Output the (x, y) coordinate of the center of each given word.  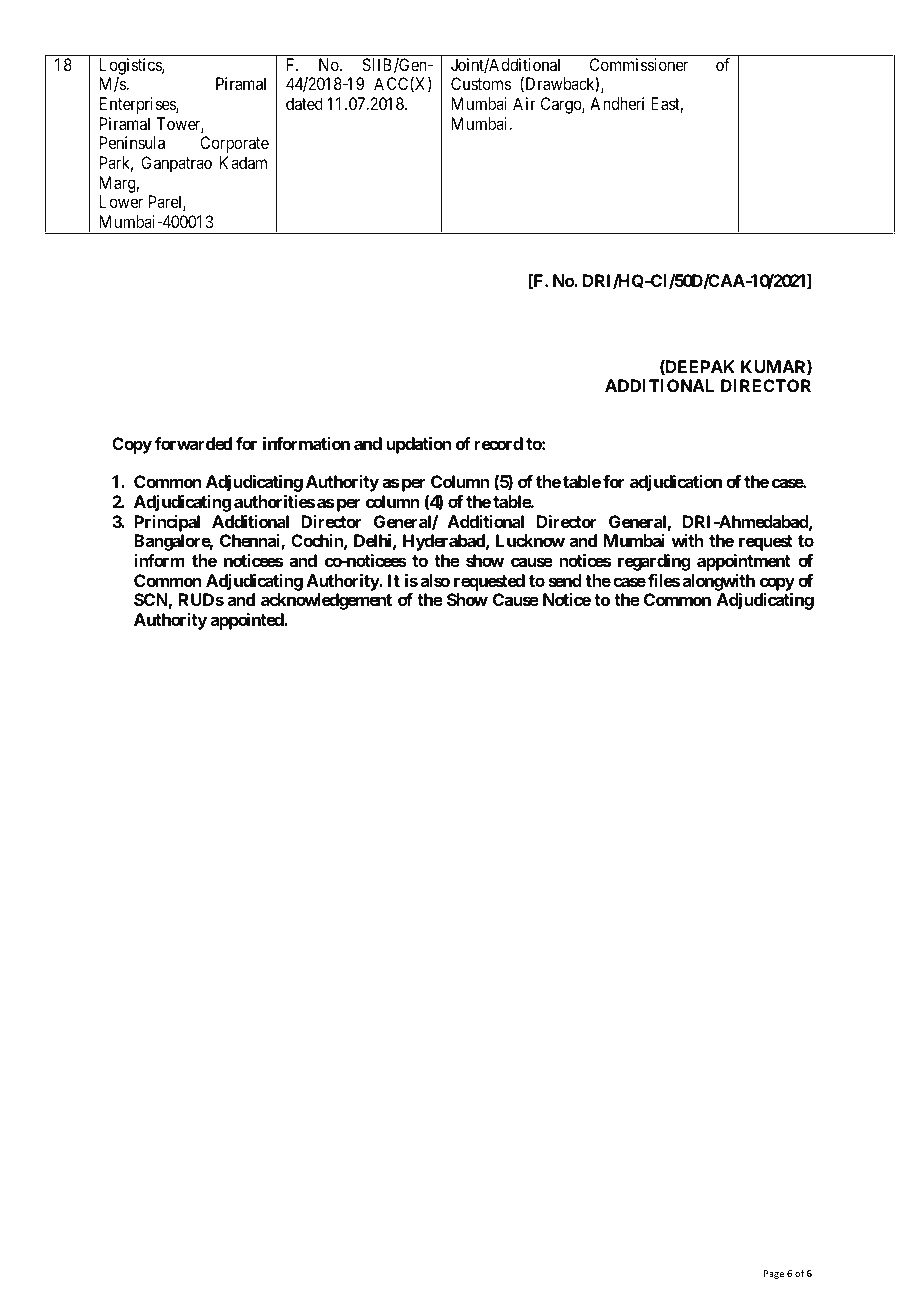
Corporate (234, 144)
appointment (744, 562)
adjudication (676, 483)
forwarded (193, 443)
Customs (481, 83)
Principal (167, 523)
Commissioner (639, 64)
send (565, 580)
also (435, 580)
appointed (248, 621)
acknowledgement (326, 601)
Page (774, 1274)
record (499, 443)
